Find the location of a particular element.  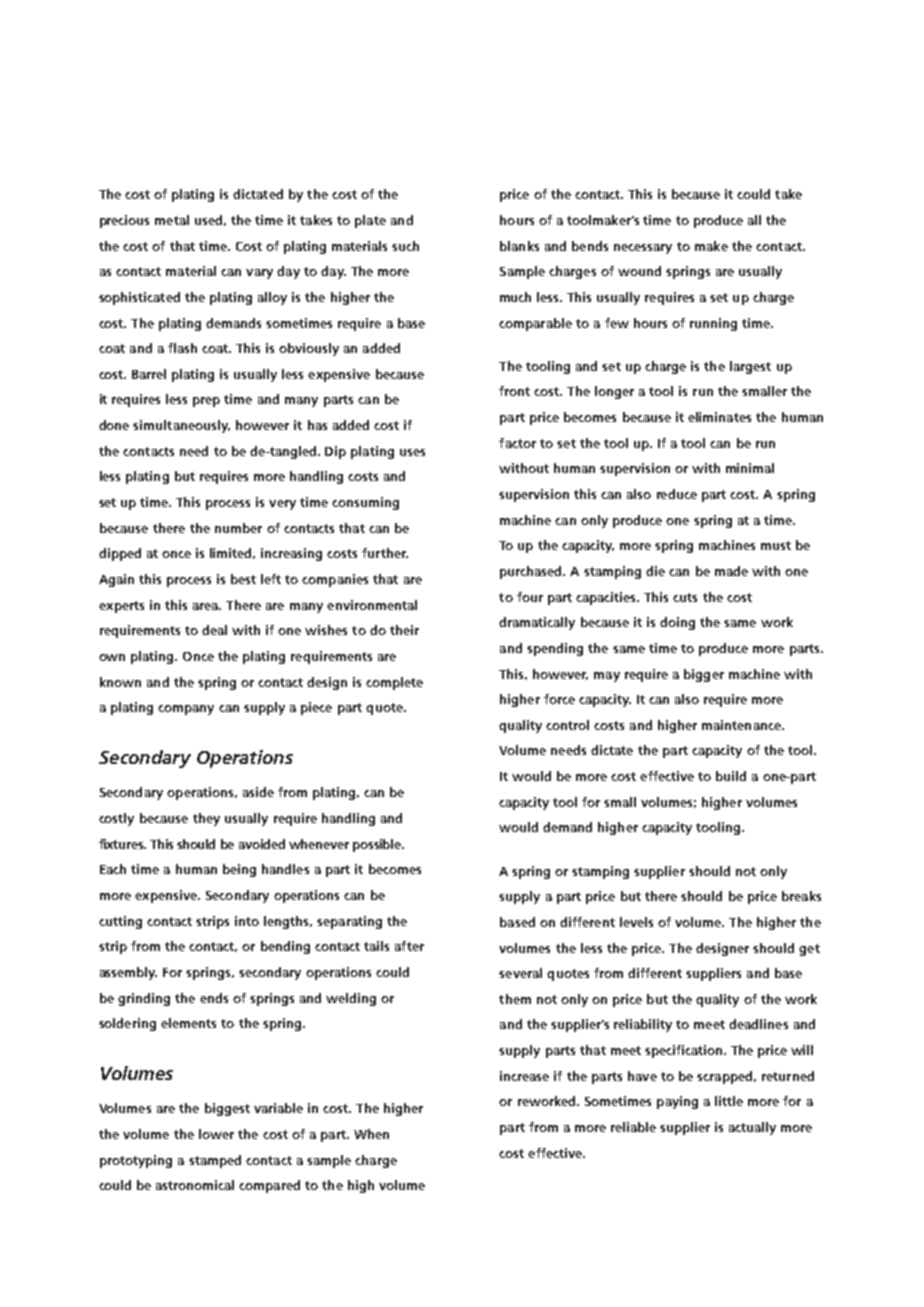

into is located at coordinates (247, 921).
